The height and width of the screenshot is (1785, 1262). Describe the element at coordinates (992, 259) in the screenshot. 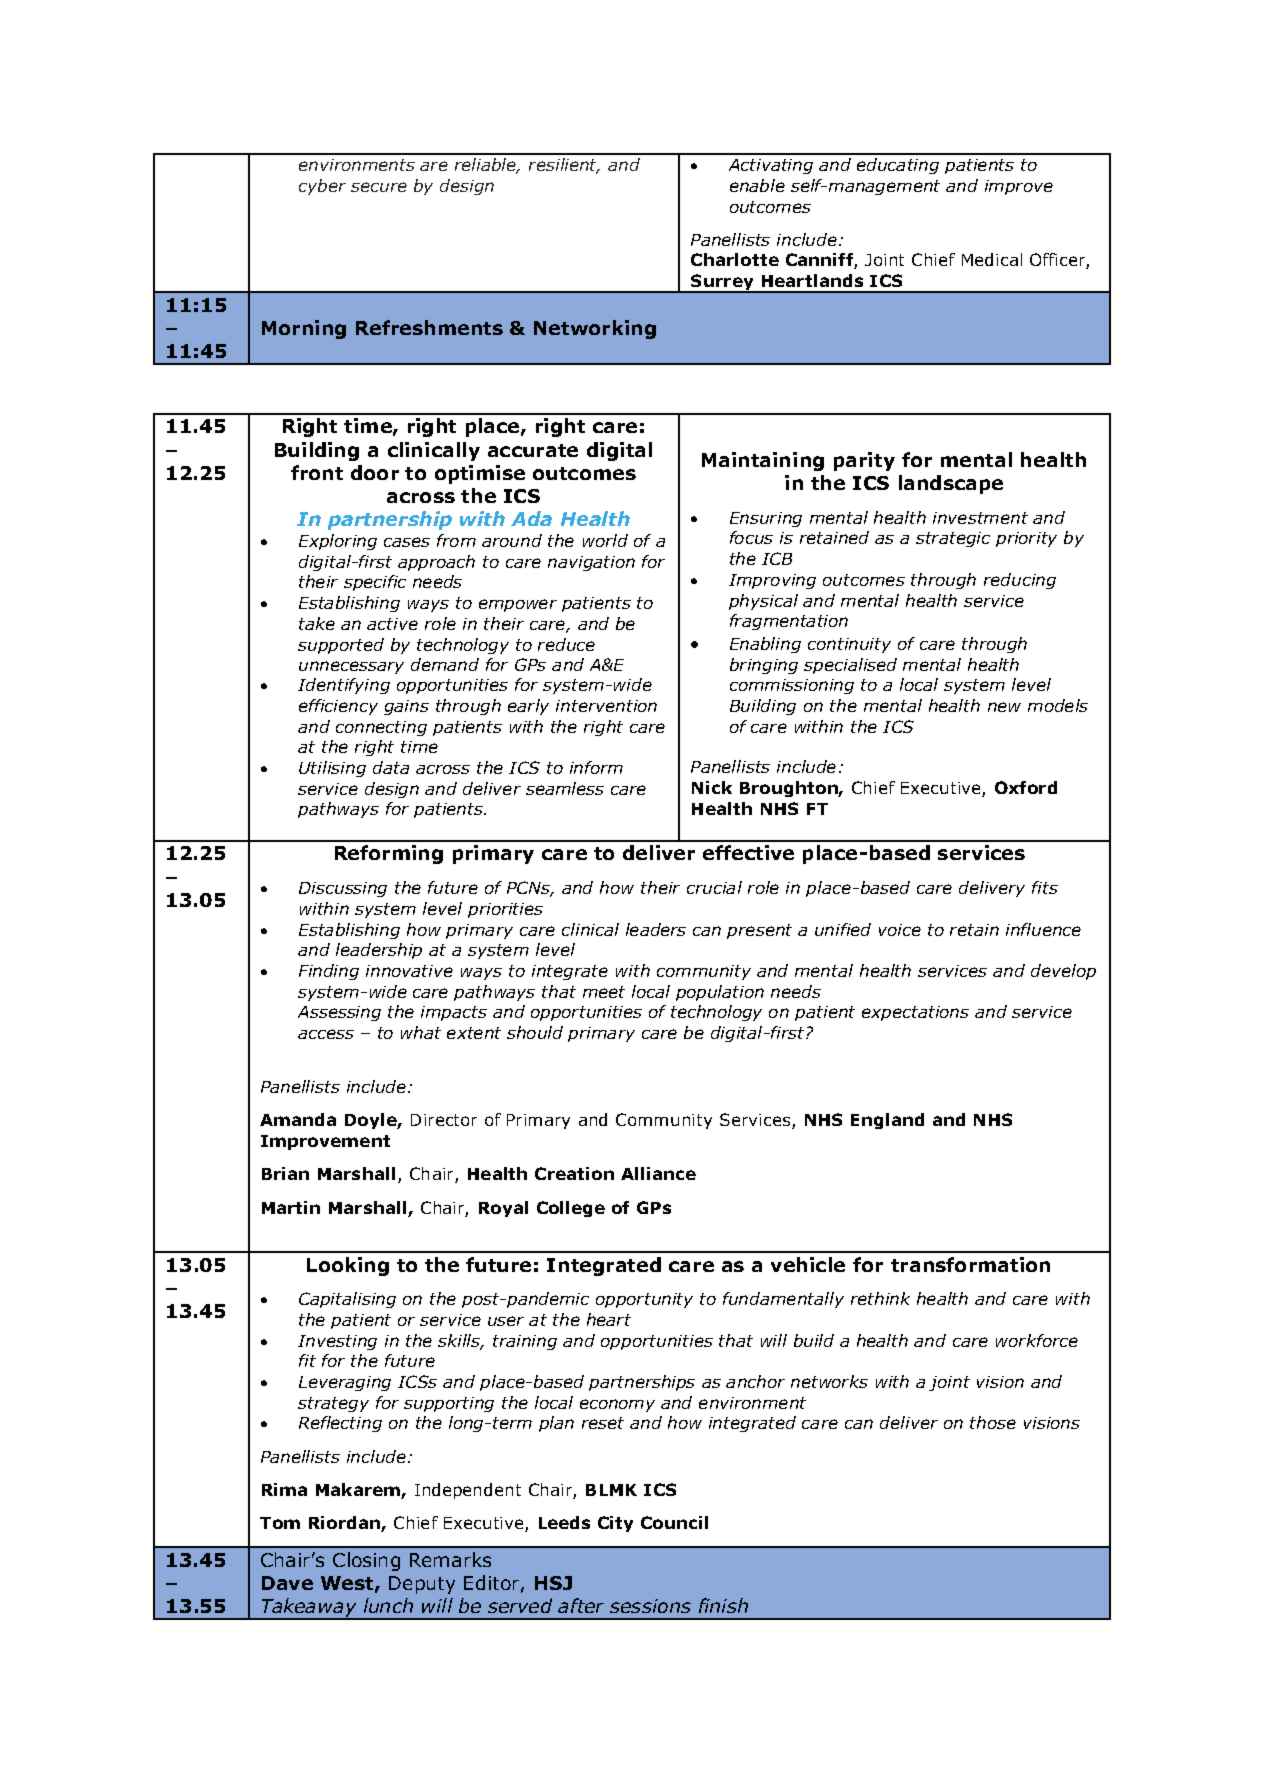

I see `Medical` at that location.
